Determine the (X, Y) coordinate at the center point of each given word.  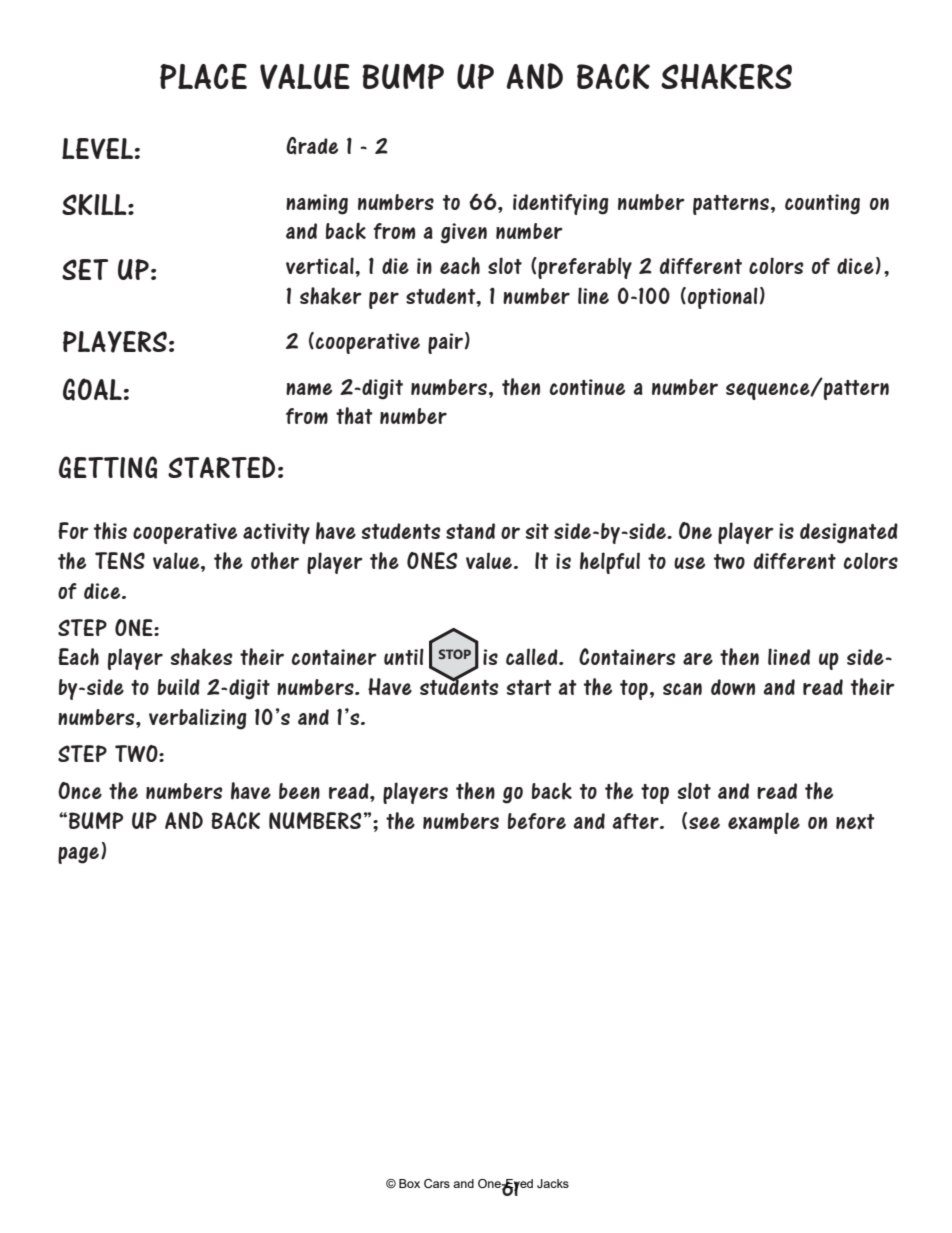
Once (80, 790)
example (764, 823)
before (536, 821)
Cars (437, 1183)
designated (849, 533)
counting (822, 204)
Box (409, 1183)
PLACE (203, 76)
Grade (312, 146)
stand (470, 531)
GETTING (108, 467)
